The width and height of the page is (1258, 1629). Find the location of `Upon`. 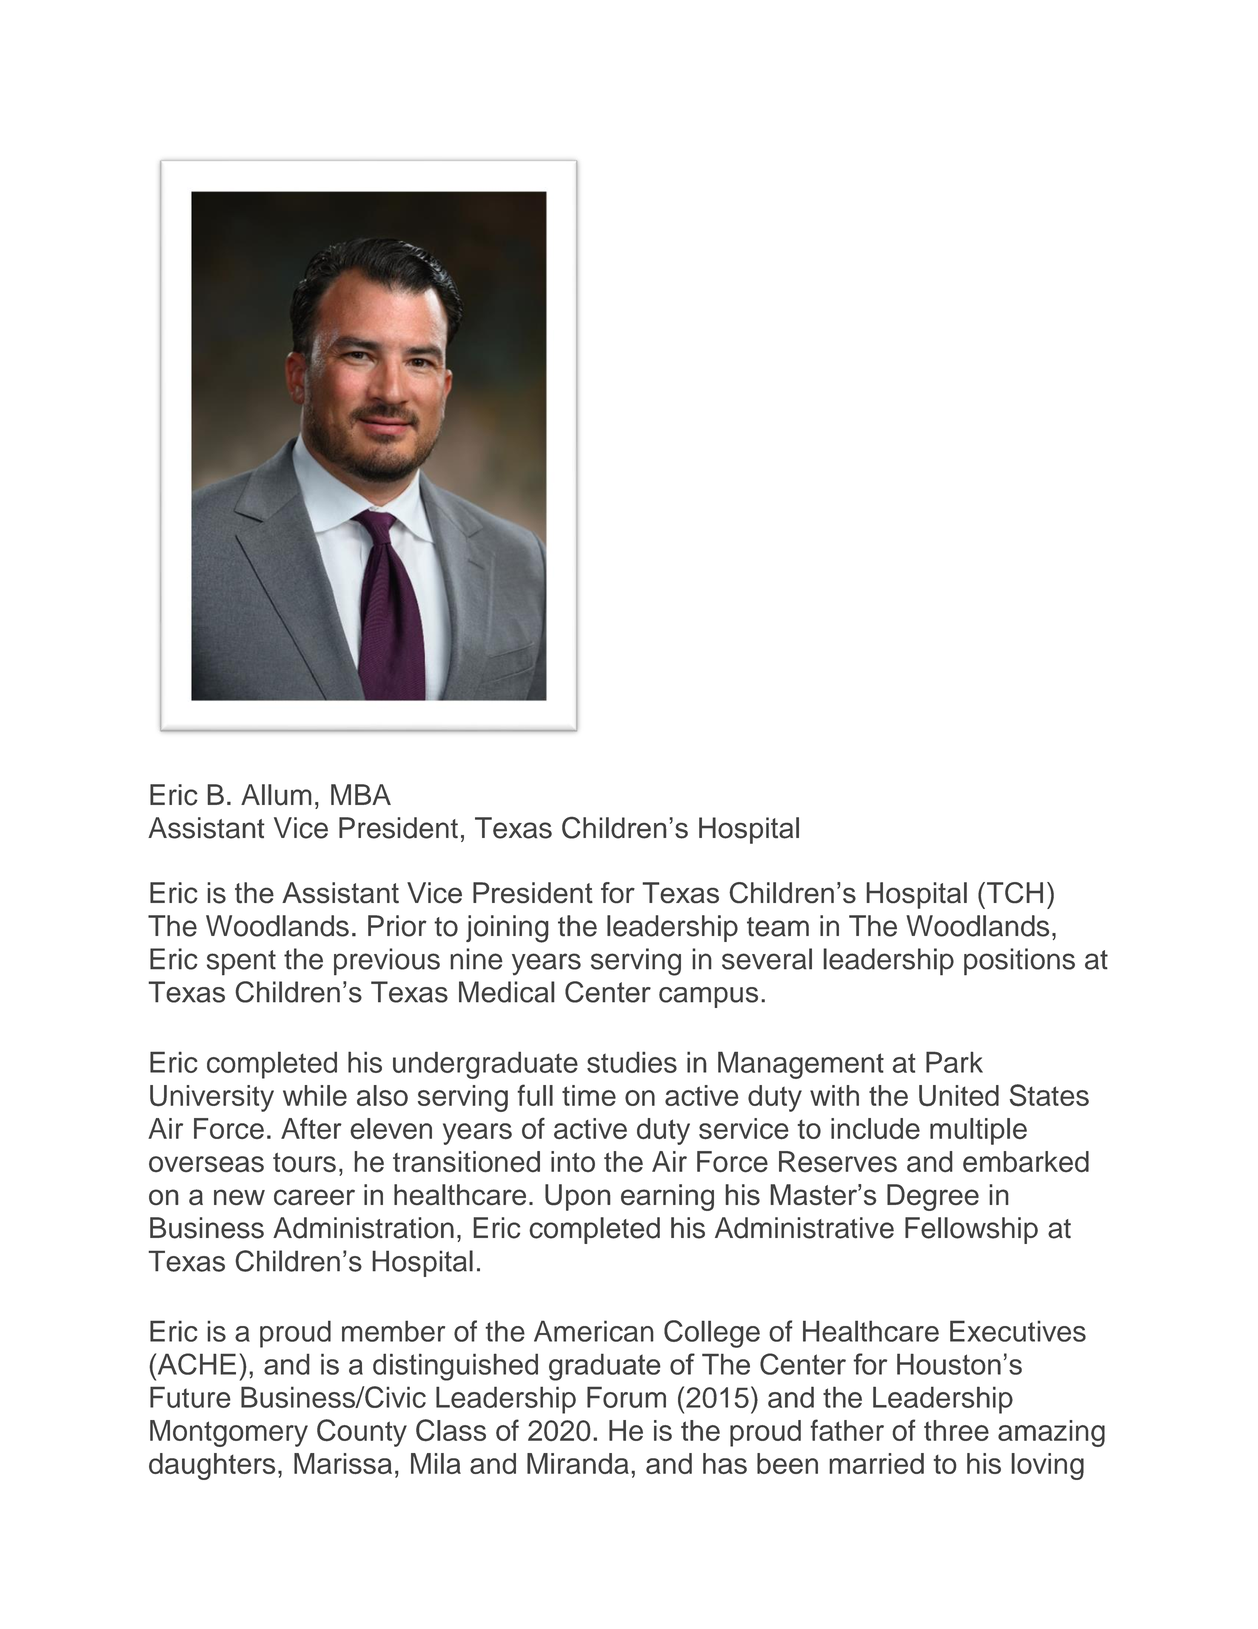

Upon is located at coordinates (578, 1197).
